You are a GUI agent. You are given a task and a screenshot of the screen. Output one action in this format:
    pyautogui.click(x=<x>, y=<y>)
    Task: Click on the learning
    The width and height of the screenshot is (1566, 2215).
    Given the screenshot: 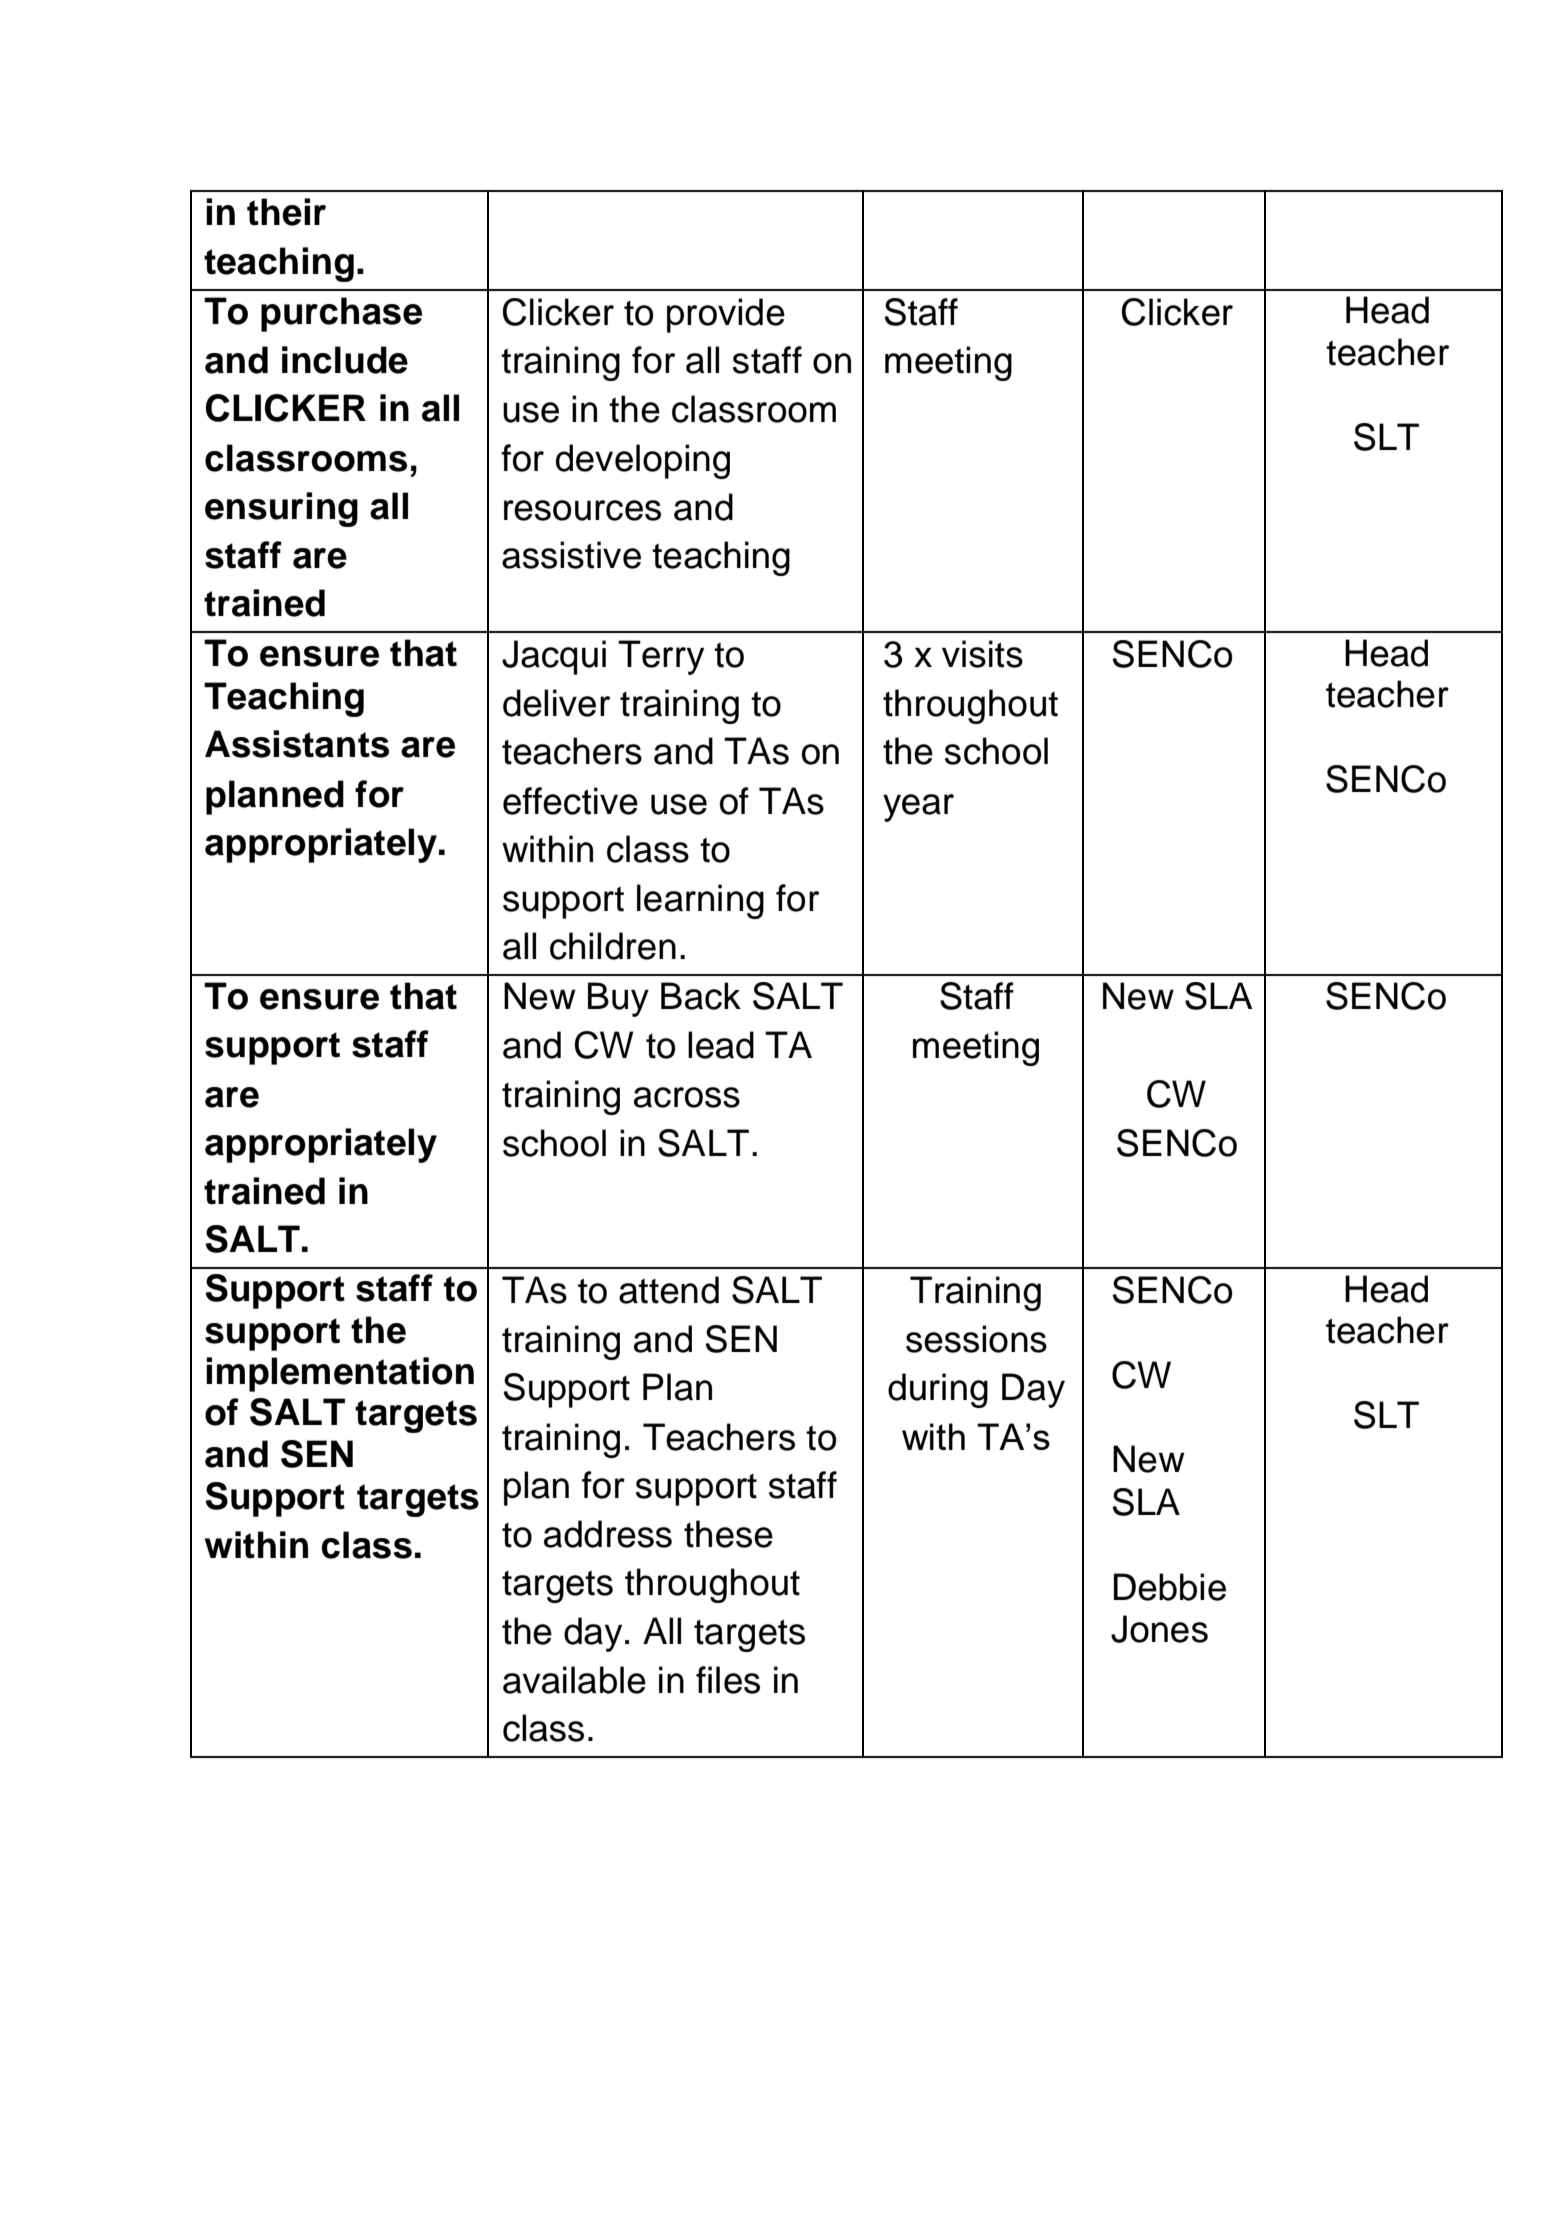 What is the action you would take?
    pyautogui.click(x=700, y=901)
